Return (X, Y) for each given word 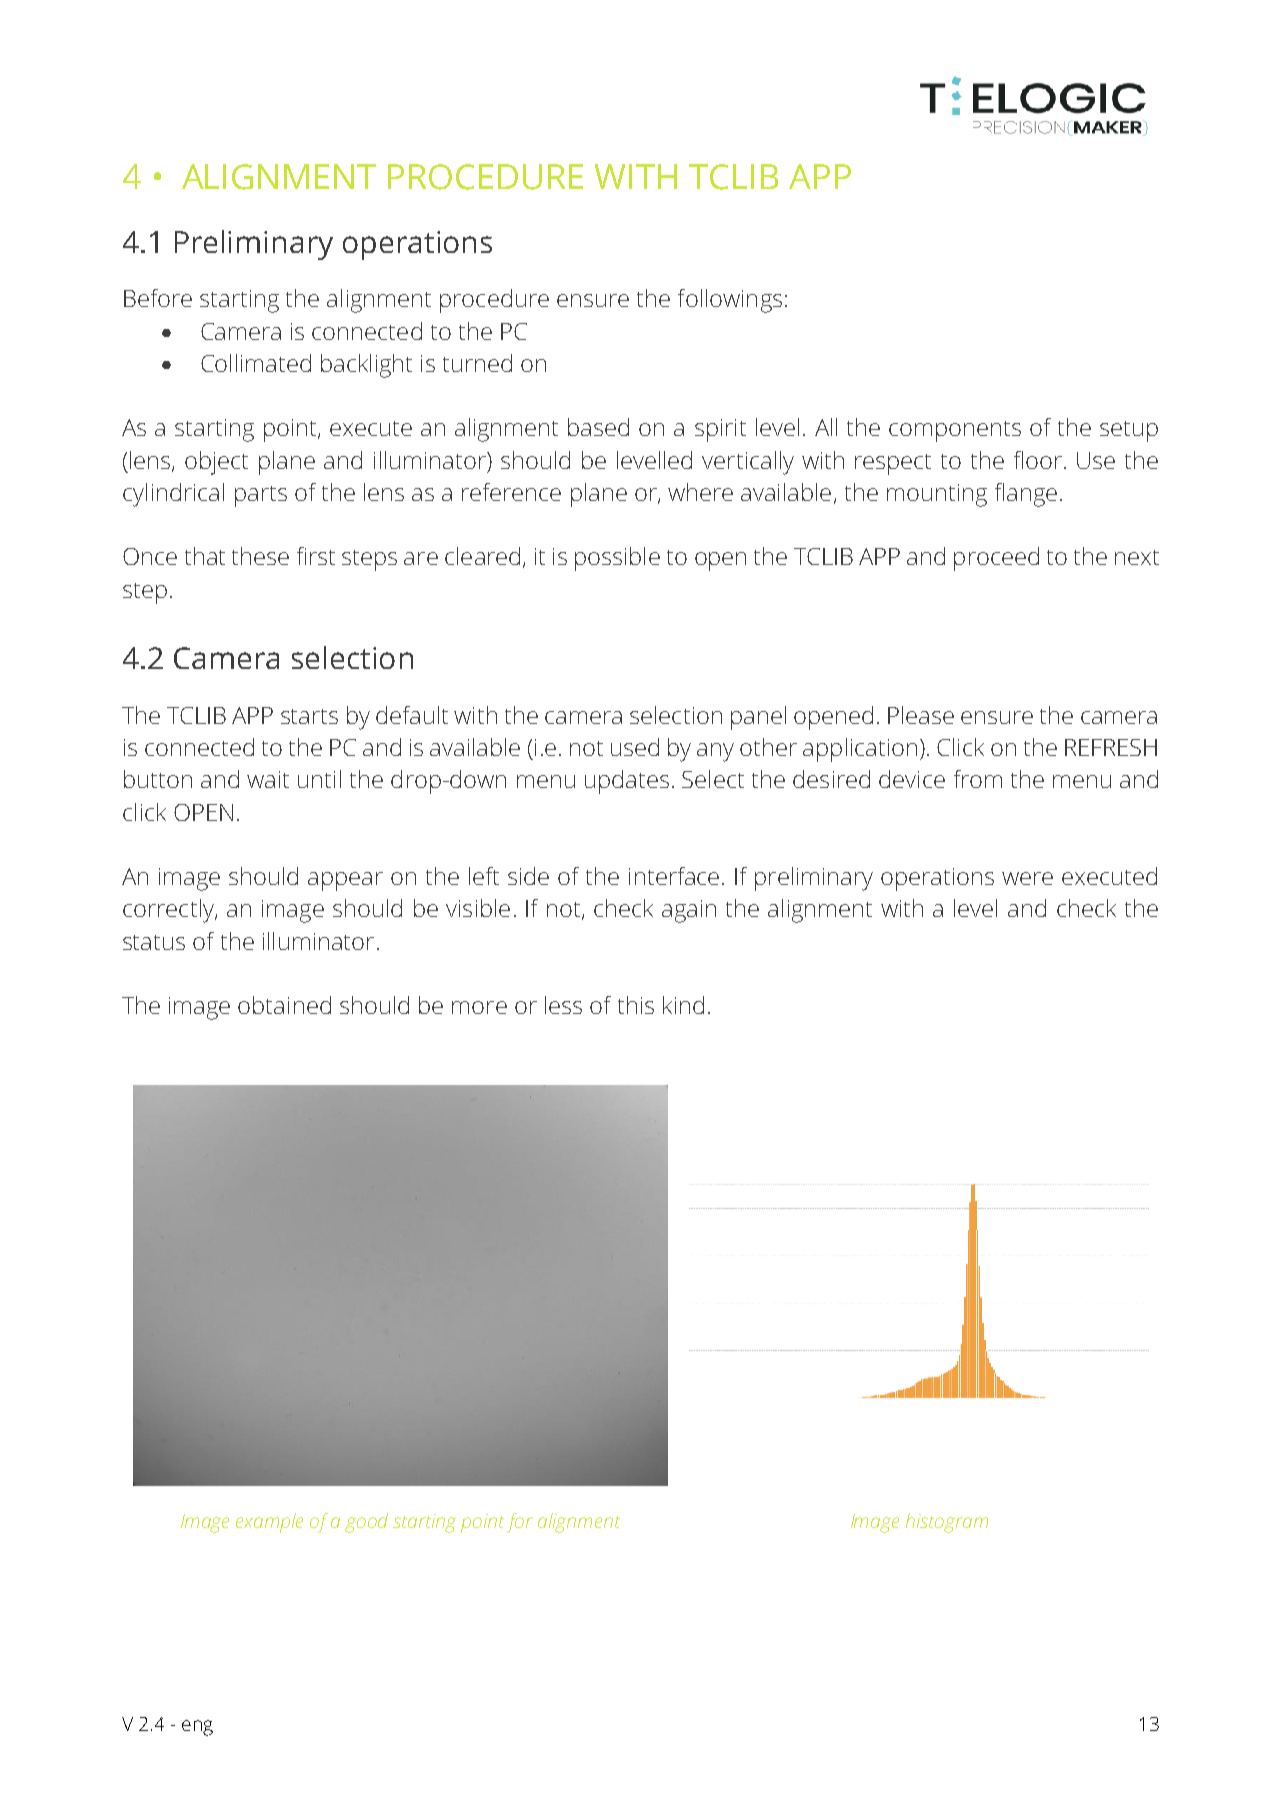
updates (627, 782)
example (269, 1523)
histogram (947, 1523)
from (978, 779)
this (636, 1005)
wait (268, 779)
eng (197, 1728)
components (955, 431)
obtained (284, 1005)
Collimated (256, 363)
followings (730, 301)
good (366, 1523)
